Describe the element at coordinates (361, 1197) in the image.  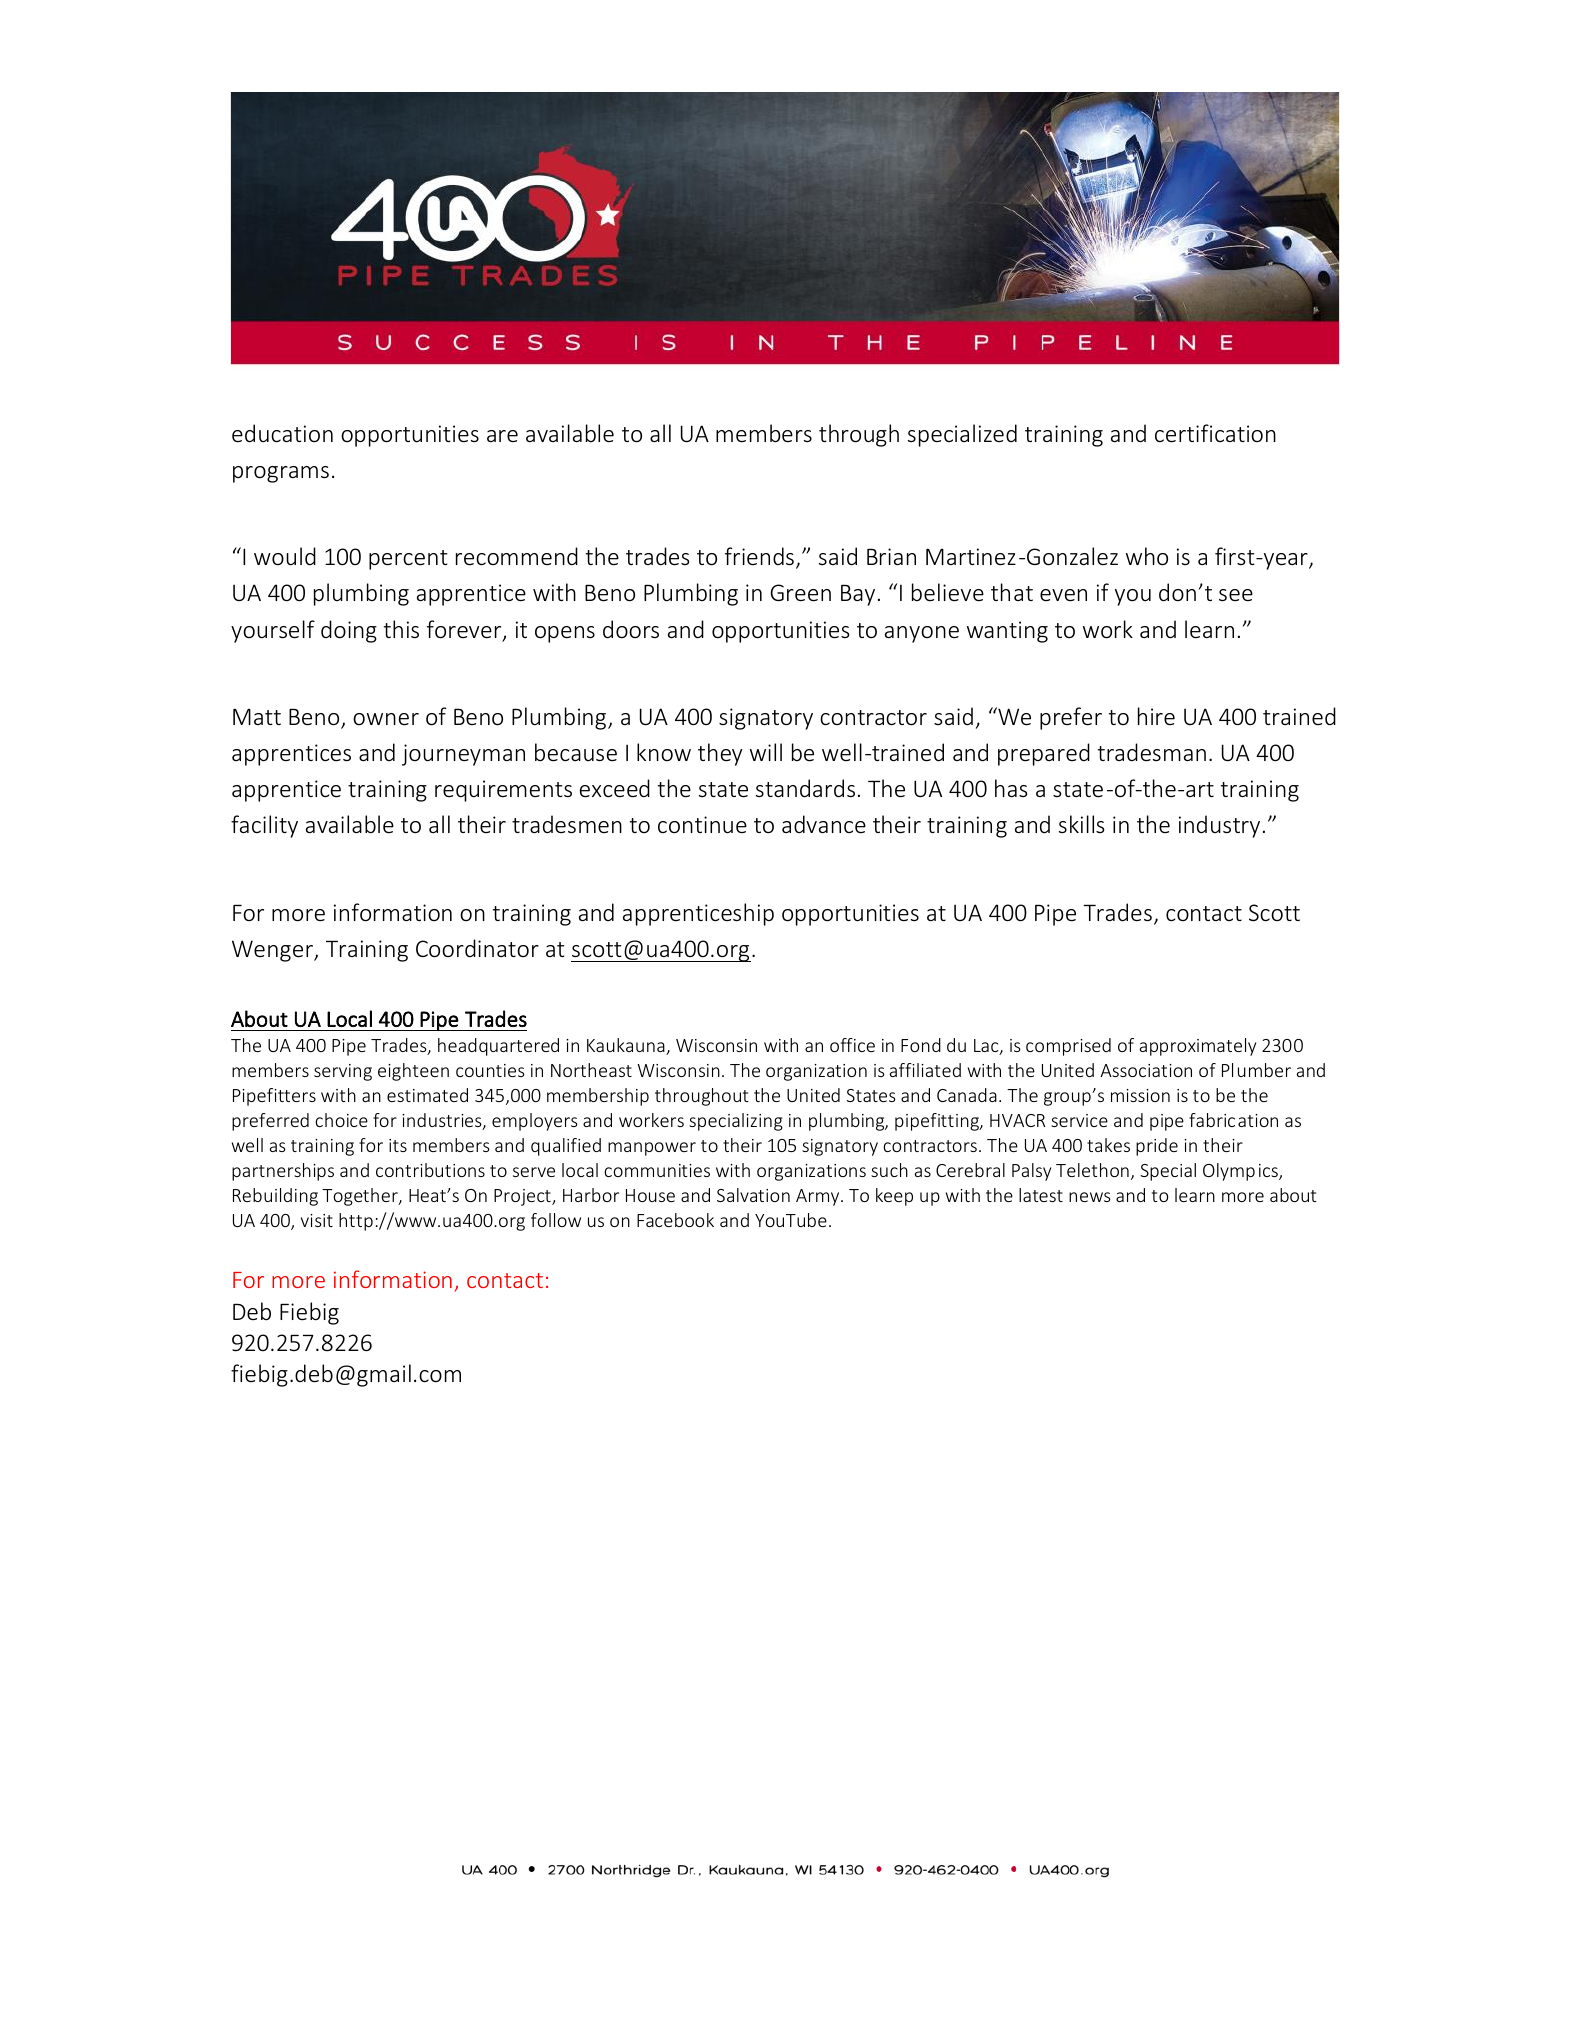
I see `Together` at that location.
